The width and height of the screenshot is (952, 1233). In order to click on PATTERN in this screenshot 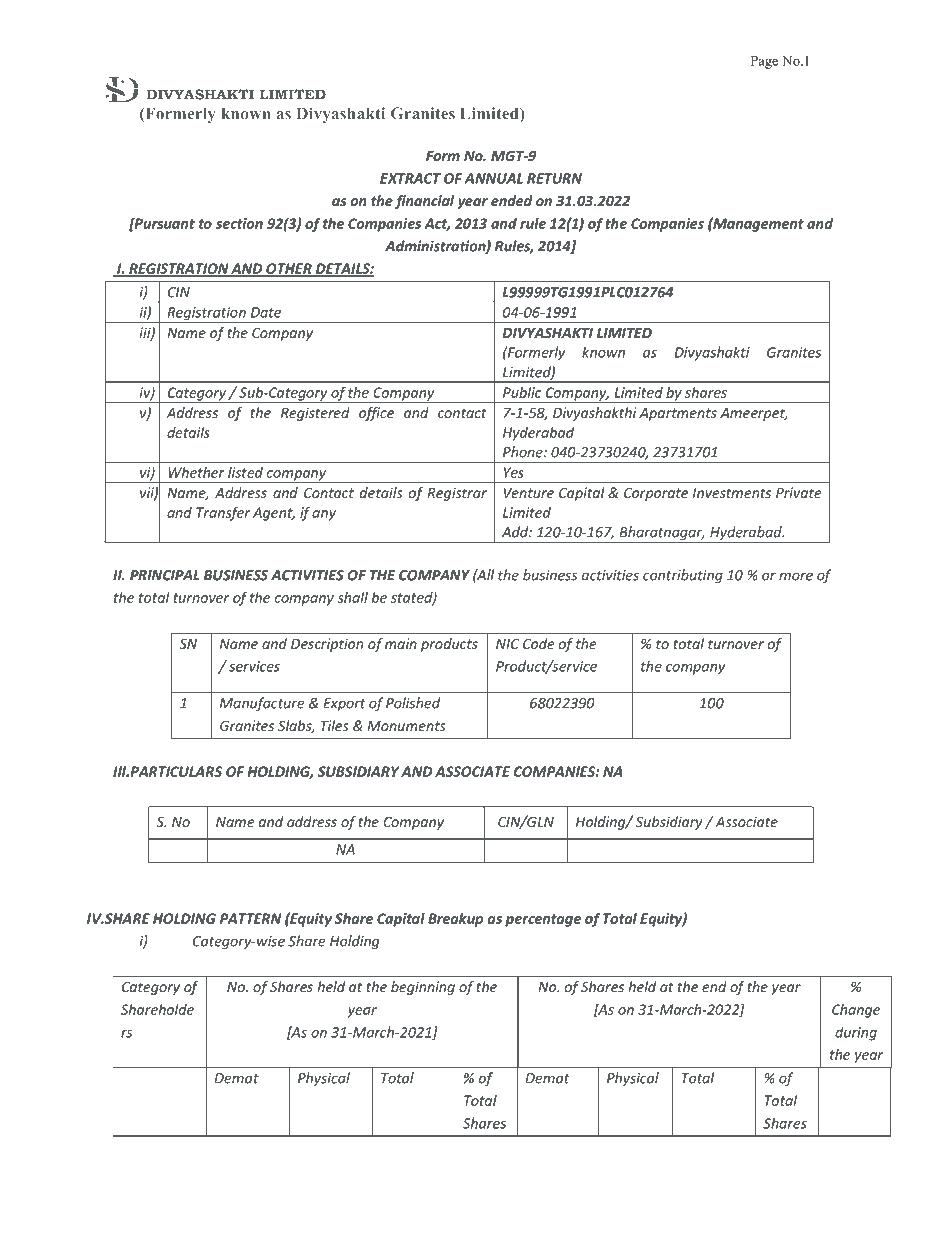, I will do `click(250, 918)`.
